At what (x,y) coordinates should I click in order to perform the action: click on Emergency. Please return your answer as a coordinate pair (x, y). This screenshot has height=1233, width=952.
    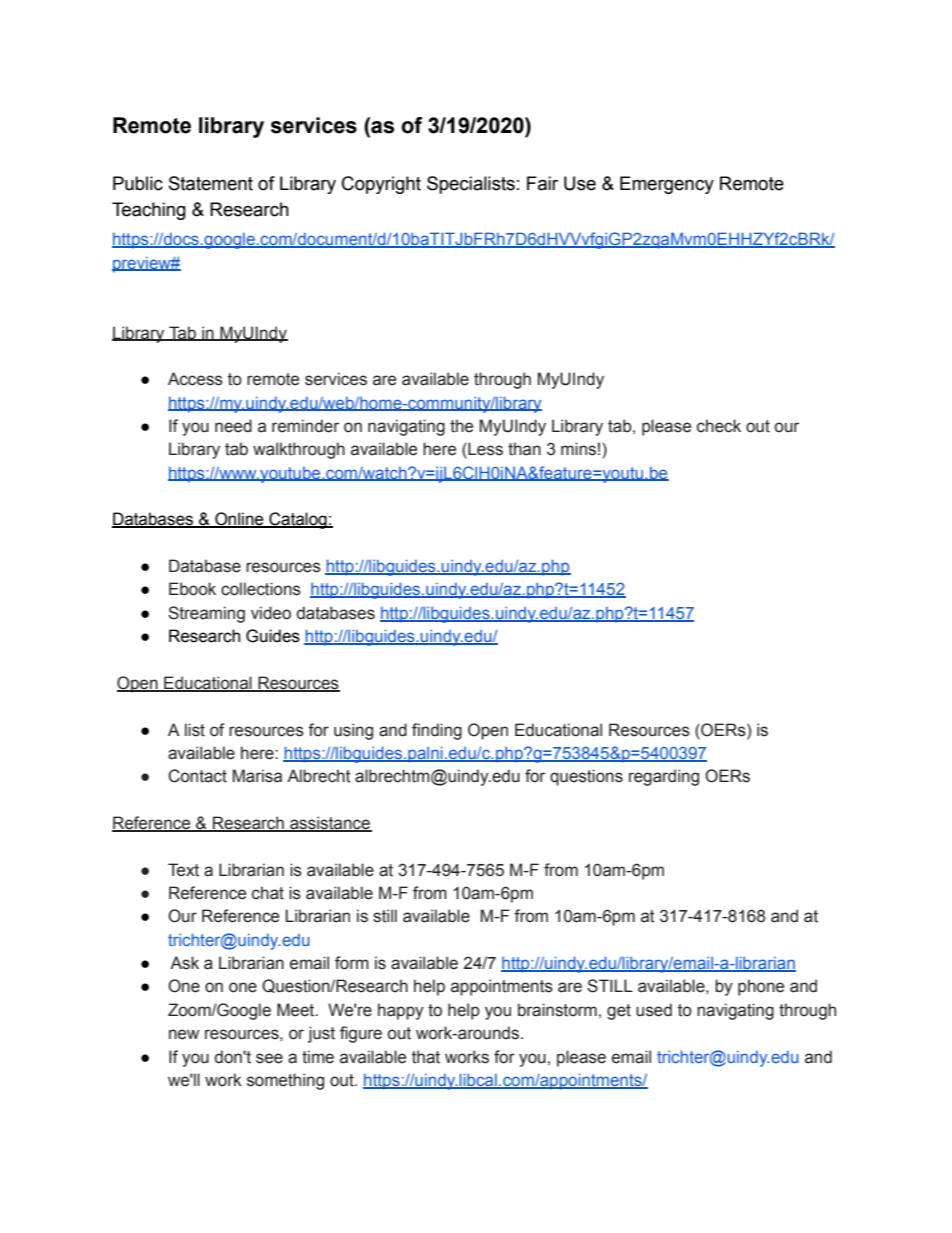
    Looking at the image, I should click on (667, 185).
